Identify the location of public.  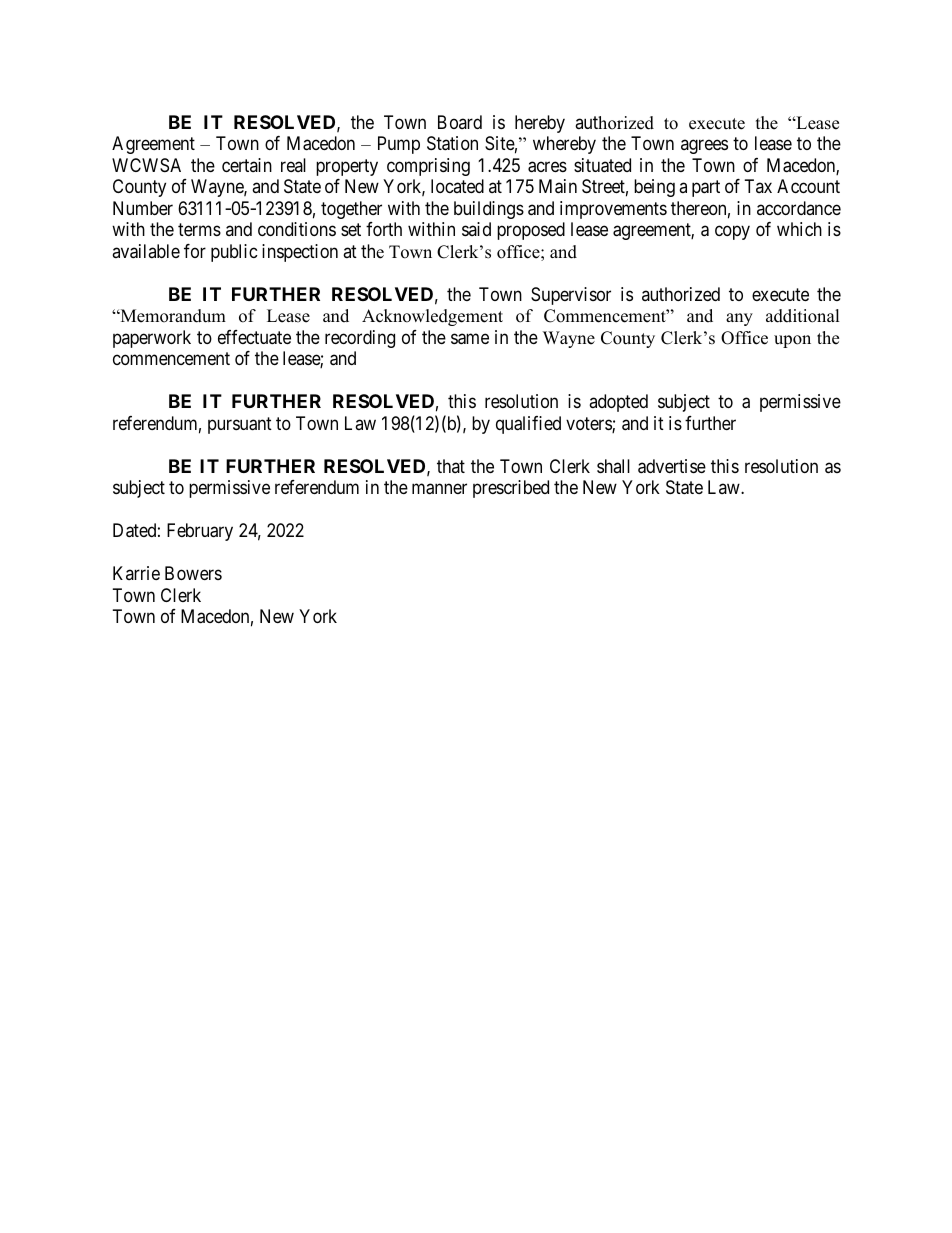
(234, 253).
